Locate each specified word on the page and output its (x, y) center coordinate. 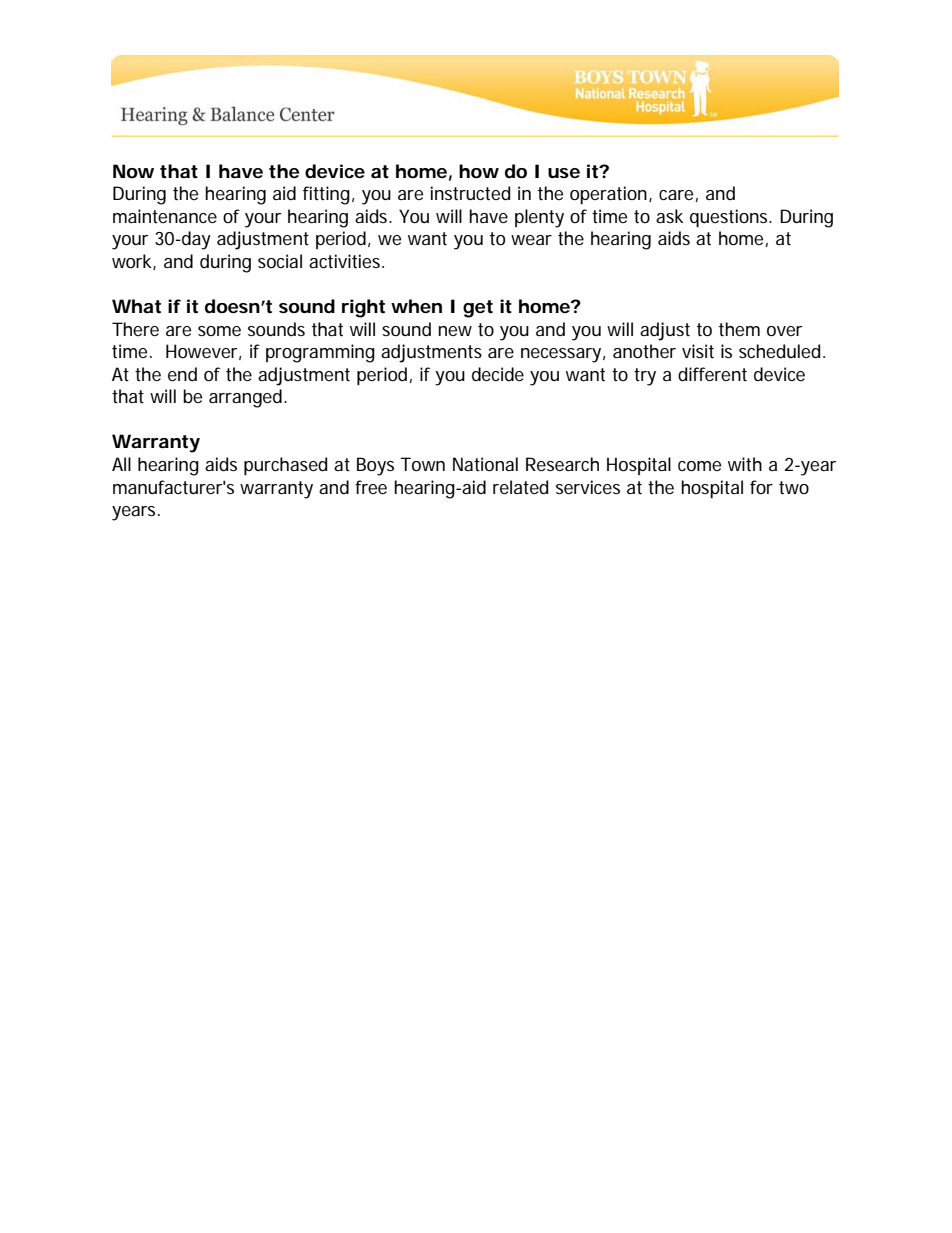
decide (498, 374)
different (712, 374)
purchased (285, 466)
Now (133, 171)
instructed (470, 193)
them (739, 329)
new (455, 331)
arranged (245, 398)
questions (730, 218)
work (133, 262)
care (676, 195)
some (219, 331)
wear (531, 240)
